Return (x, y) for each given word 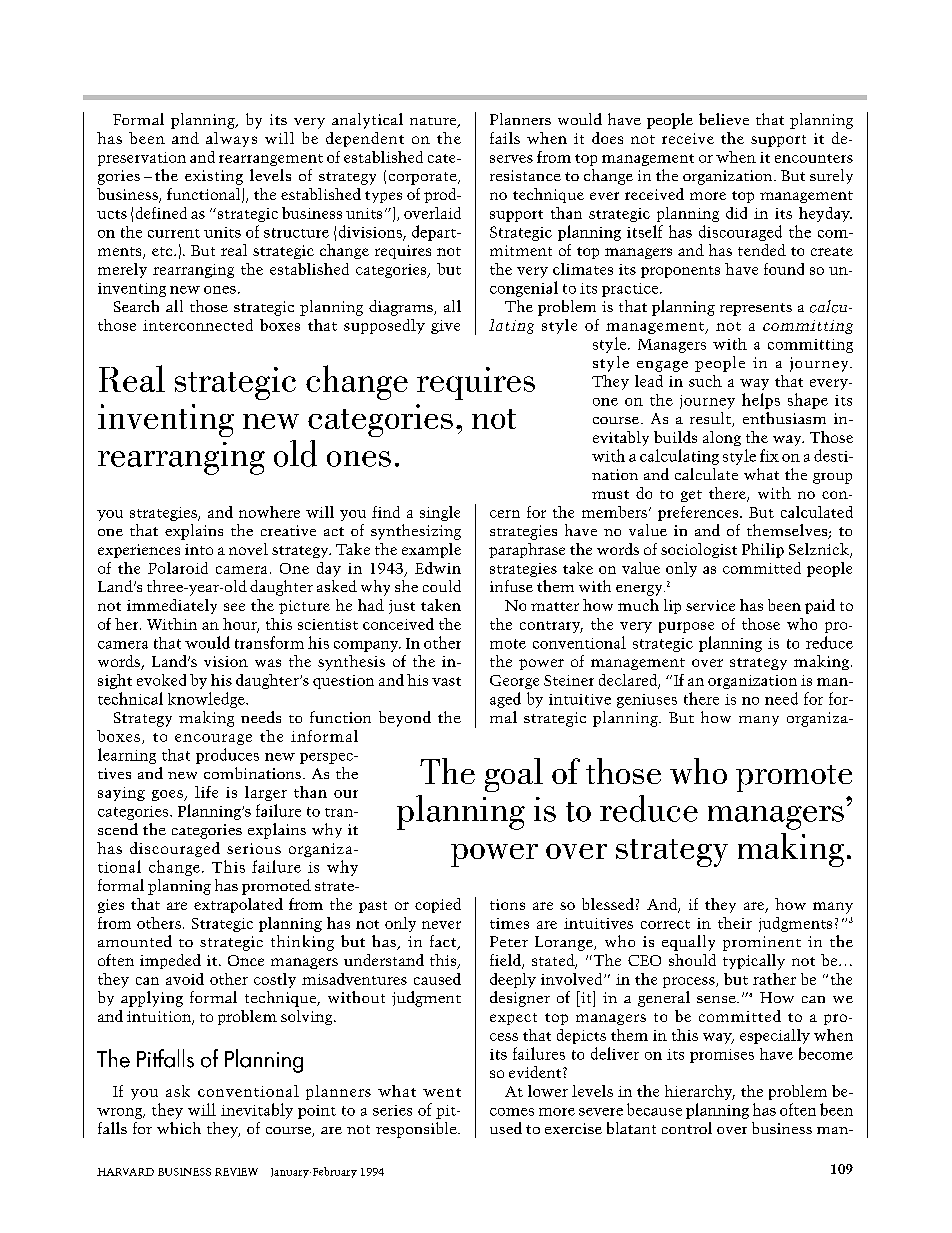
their (735, 923)
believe (724, 119)
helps (761, 401)
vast (446, 681)
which (179, 1128)
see (234, 607)
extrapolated (238, 905)
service (710, 605)
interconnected (198, 325)
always (231, 139)
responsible (417, 1130)
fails (505, 138)
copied (438, 905)
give (445, 327)
